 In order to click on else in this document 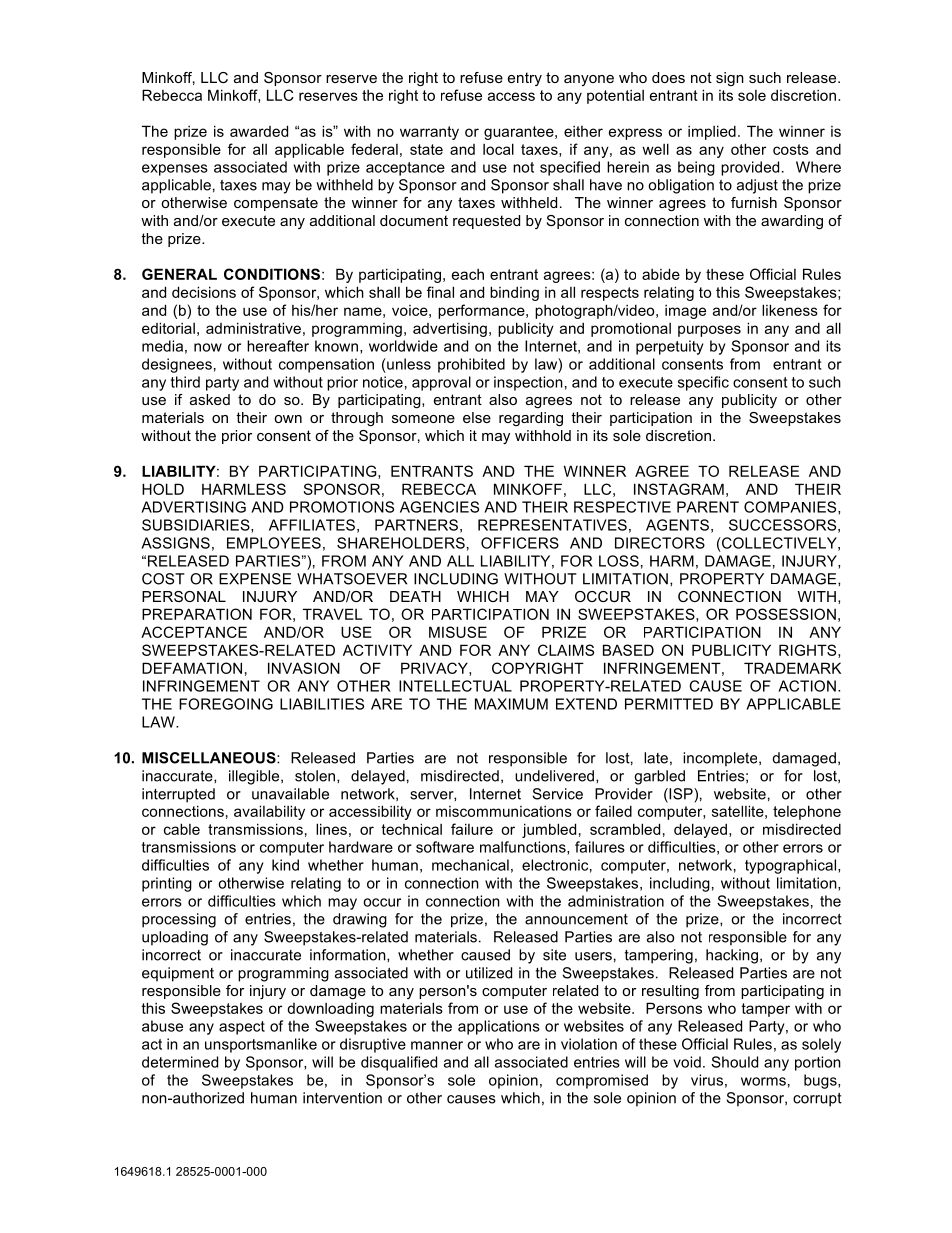, I will do `click(477, 417)`.
